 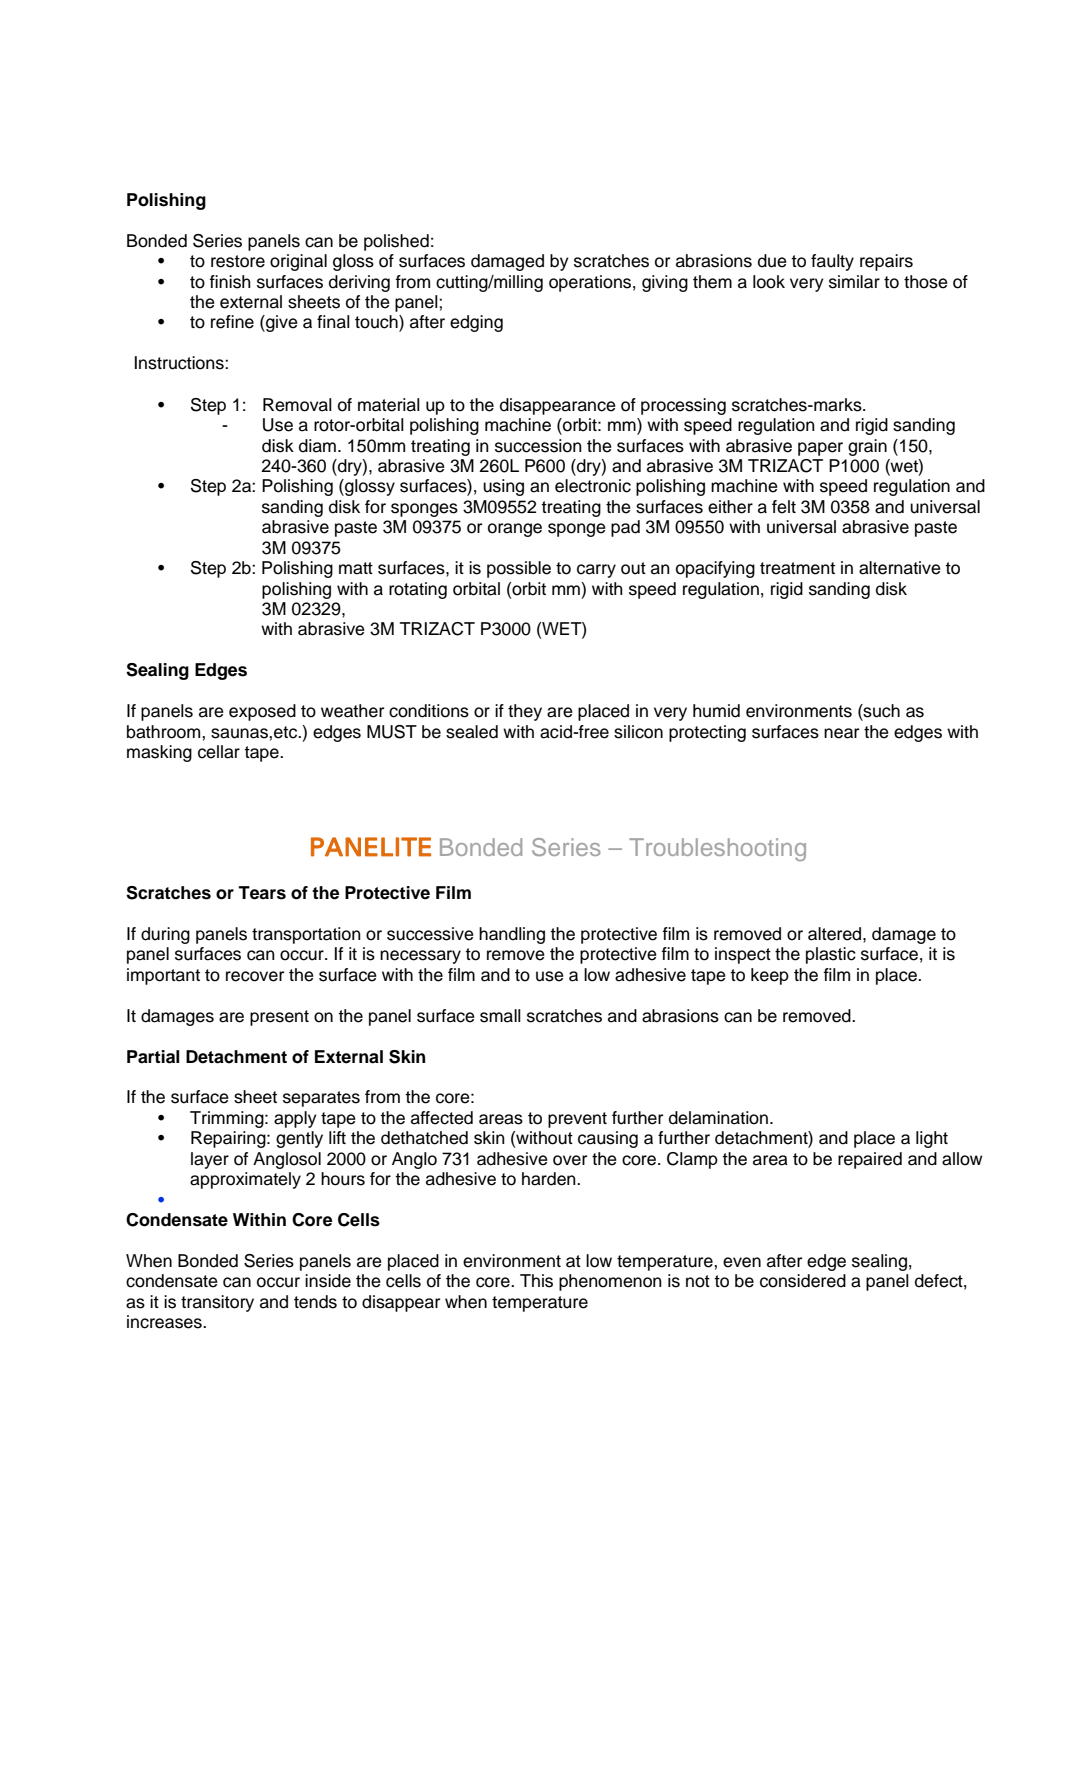 What do you see at coordinates (803, 1281) in the image?
I see `considered` at bounding box center [803, 1281].
